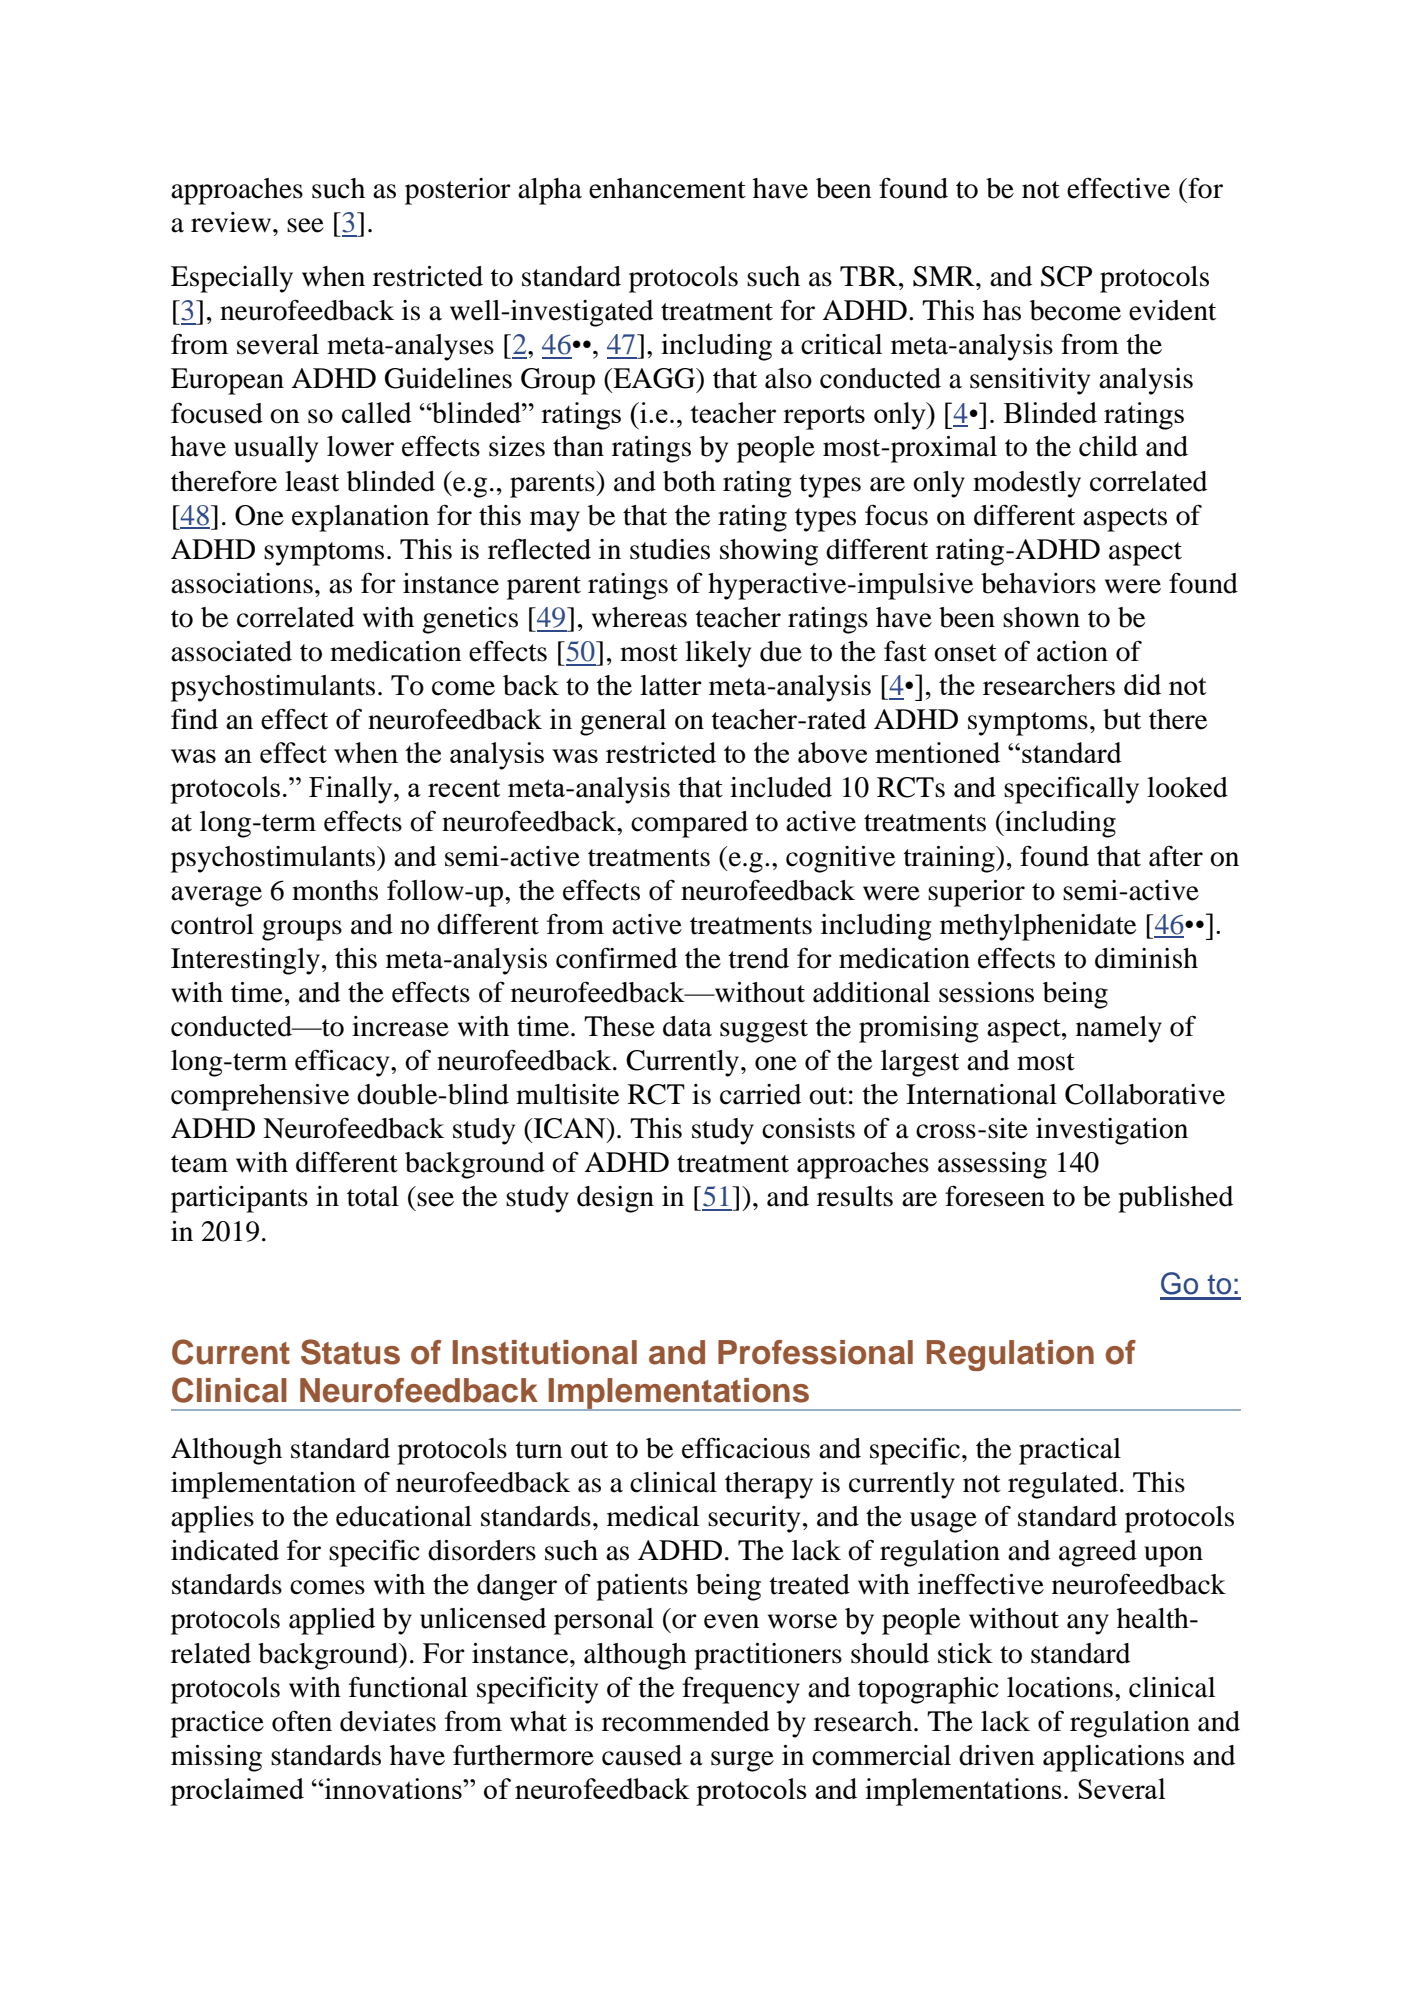 The width and height of the screenshot is (1411, 1996). I want to click on review, so click(231, 222).
